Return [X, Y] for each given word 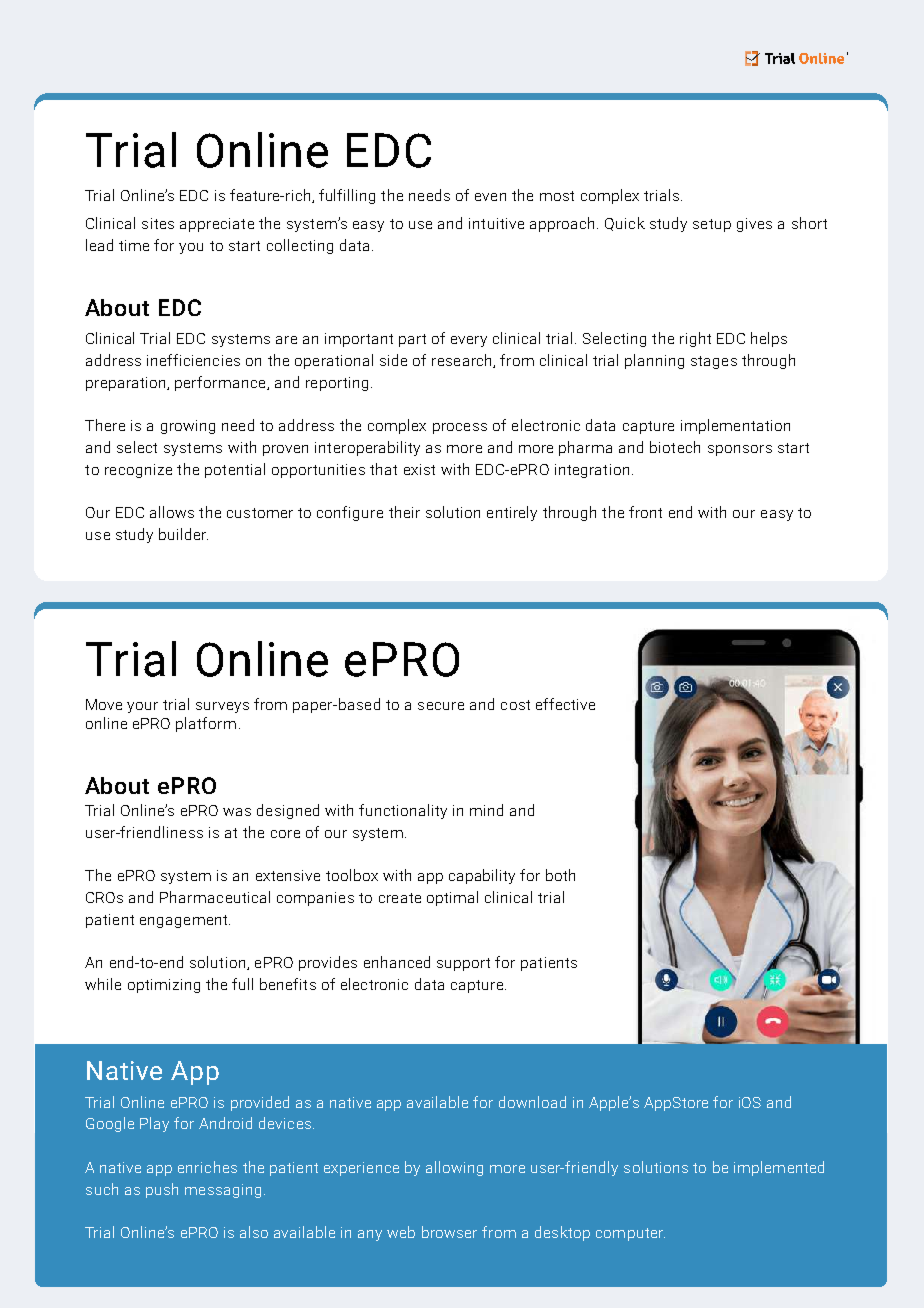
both [560, 875]
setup [712, 225]
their [404, 512]
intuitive [496, 223]
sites [158, 223]
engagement [185, 921]
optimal [452, 898]
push [162, 1190]
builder [183, 534]
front [645, 512]
